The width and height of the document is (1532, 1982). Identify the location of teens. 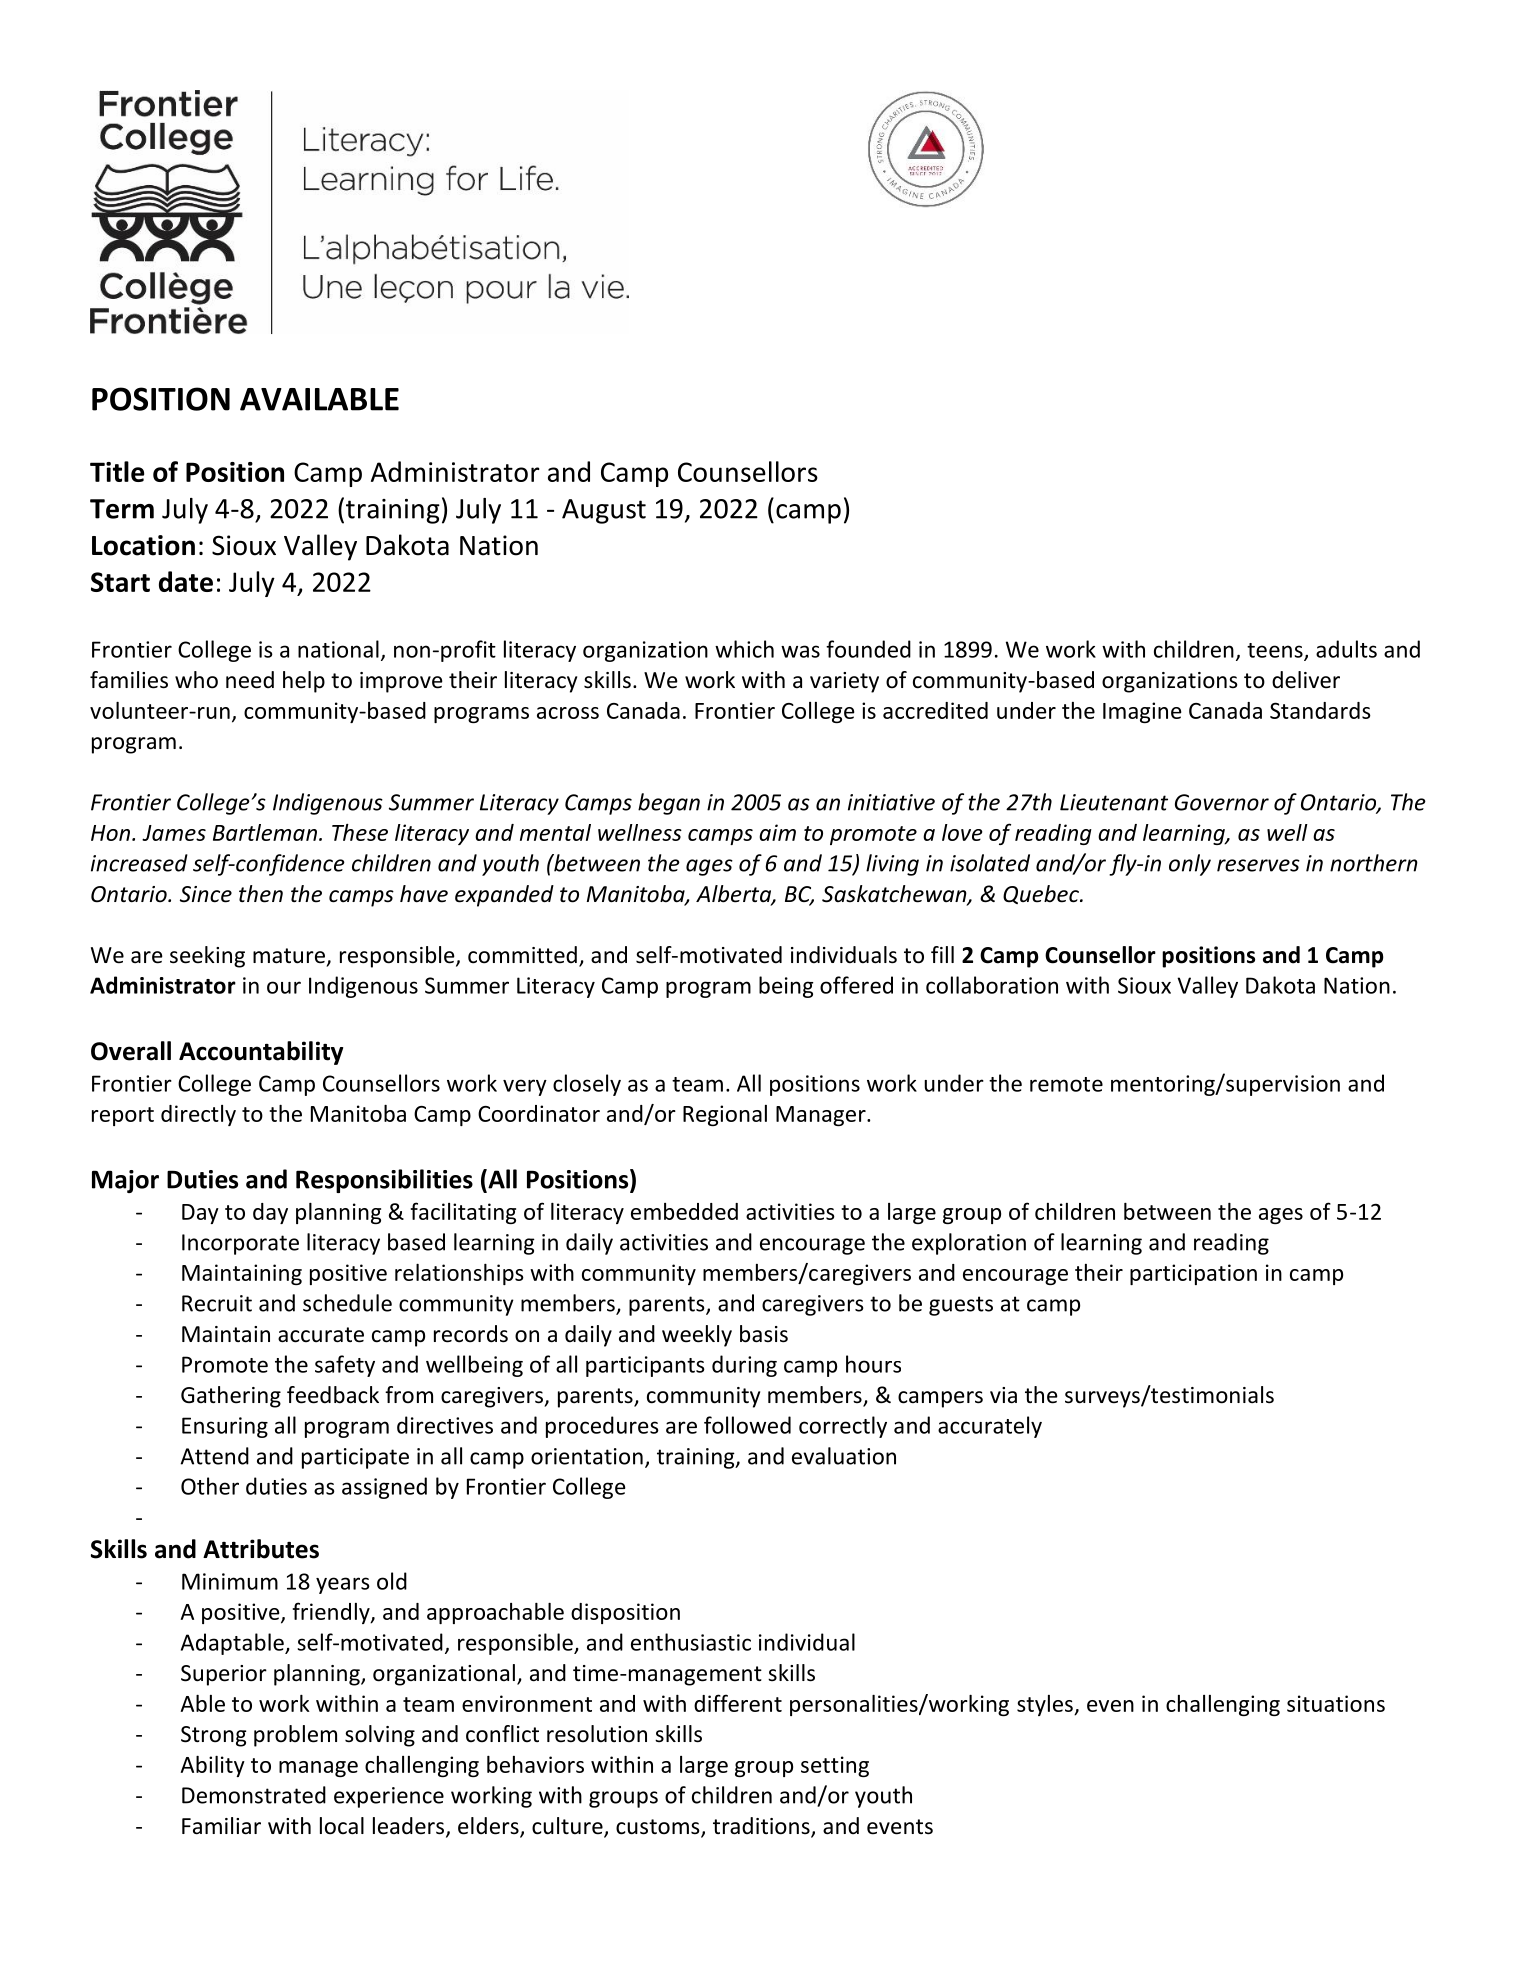
(1276, 651).
